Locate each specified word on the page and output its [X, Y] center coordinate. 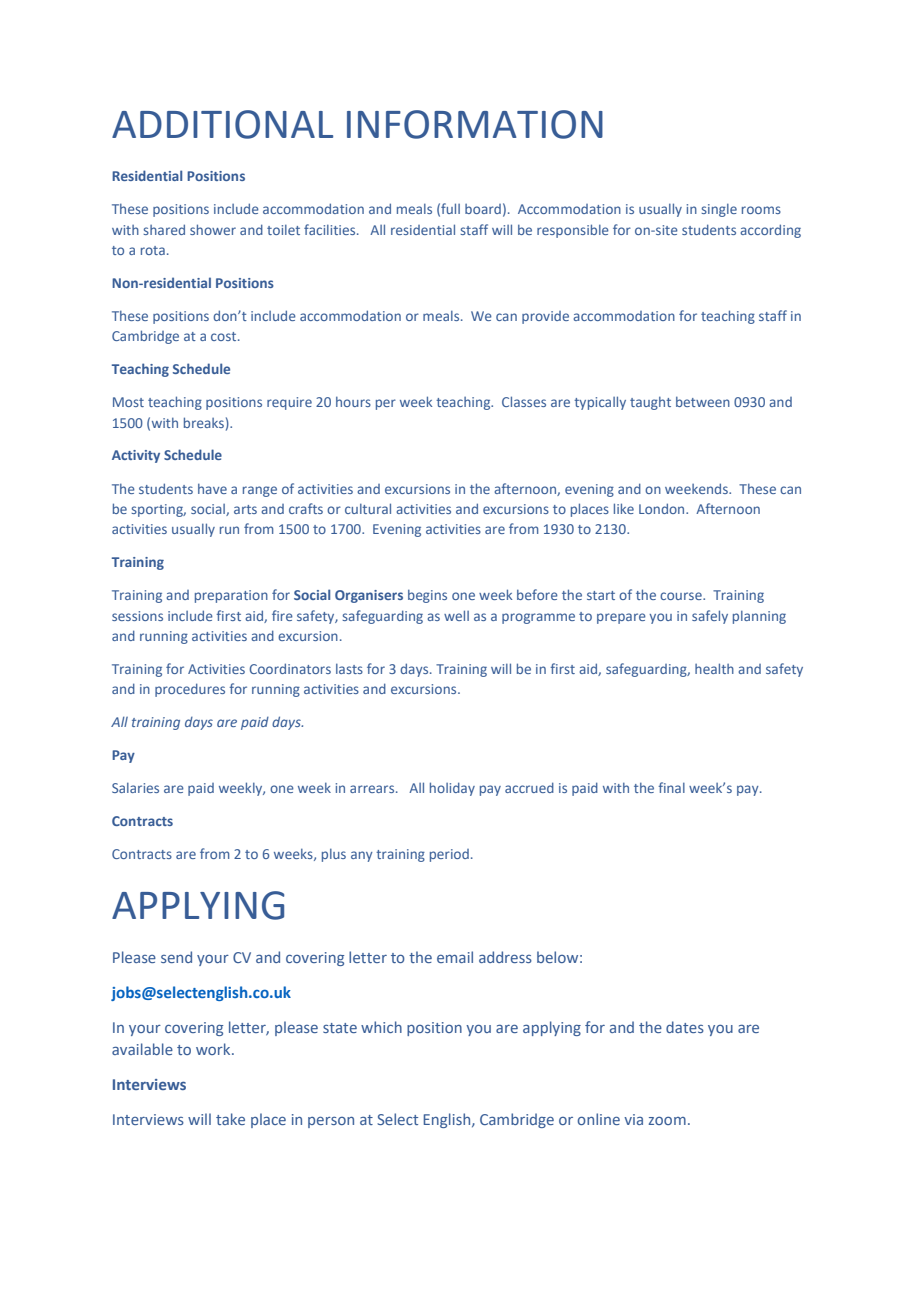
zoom [667, 1121]
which [381, 1027]
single [719, 210]
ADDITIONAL [222, 124]
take [230, 1119]
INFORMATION [475, 124]
